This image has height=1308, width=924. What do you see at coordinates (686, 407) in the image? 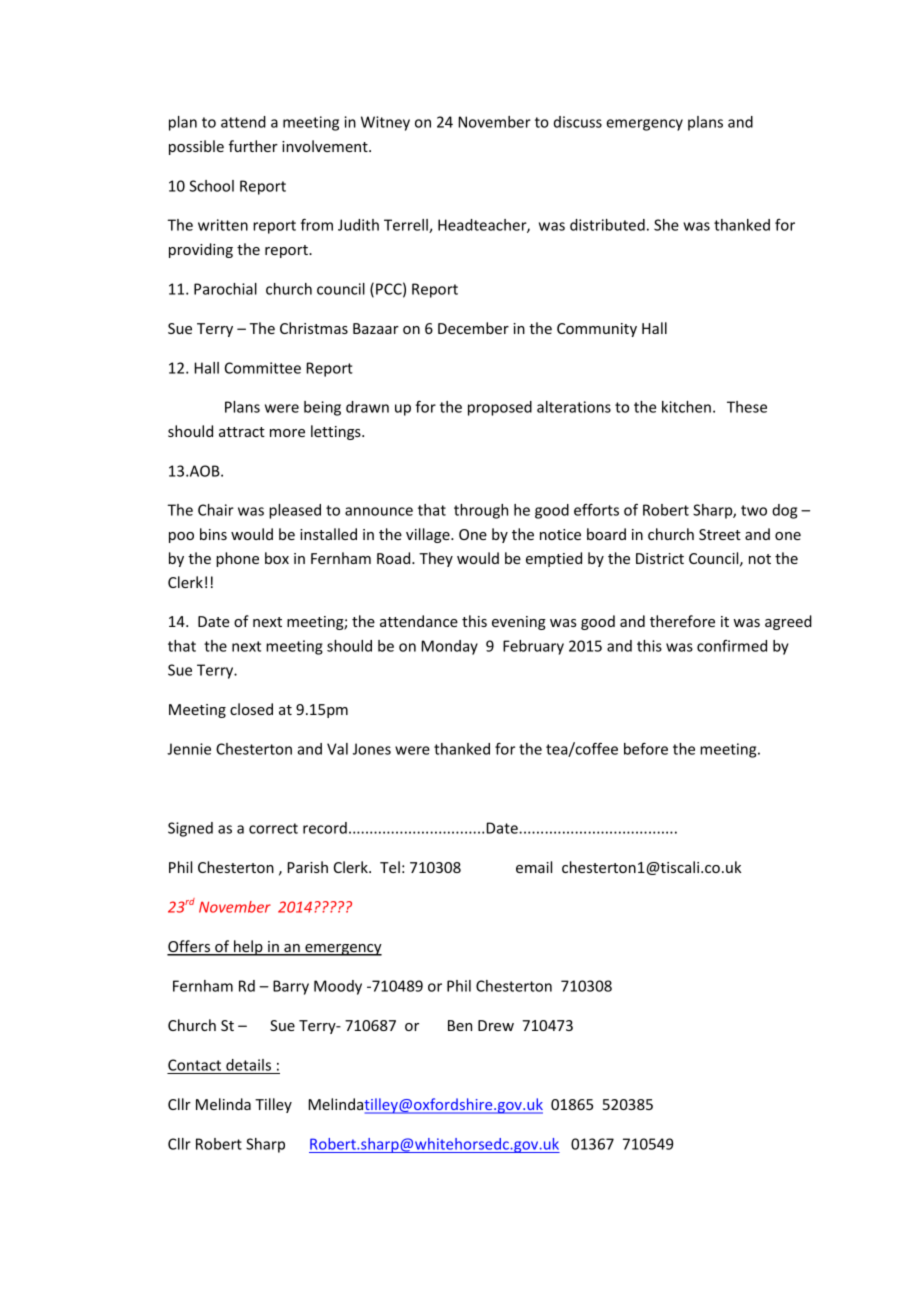
I see `kitchen` at bounding box center [686, 407].
